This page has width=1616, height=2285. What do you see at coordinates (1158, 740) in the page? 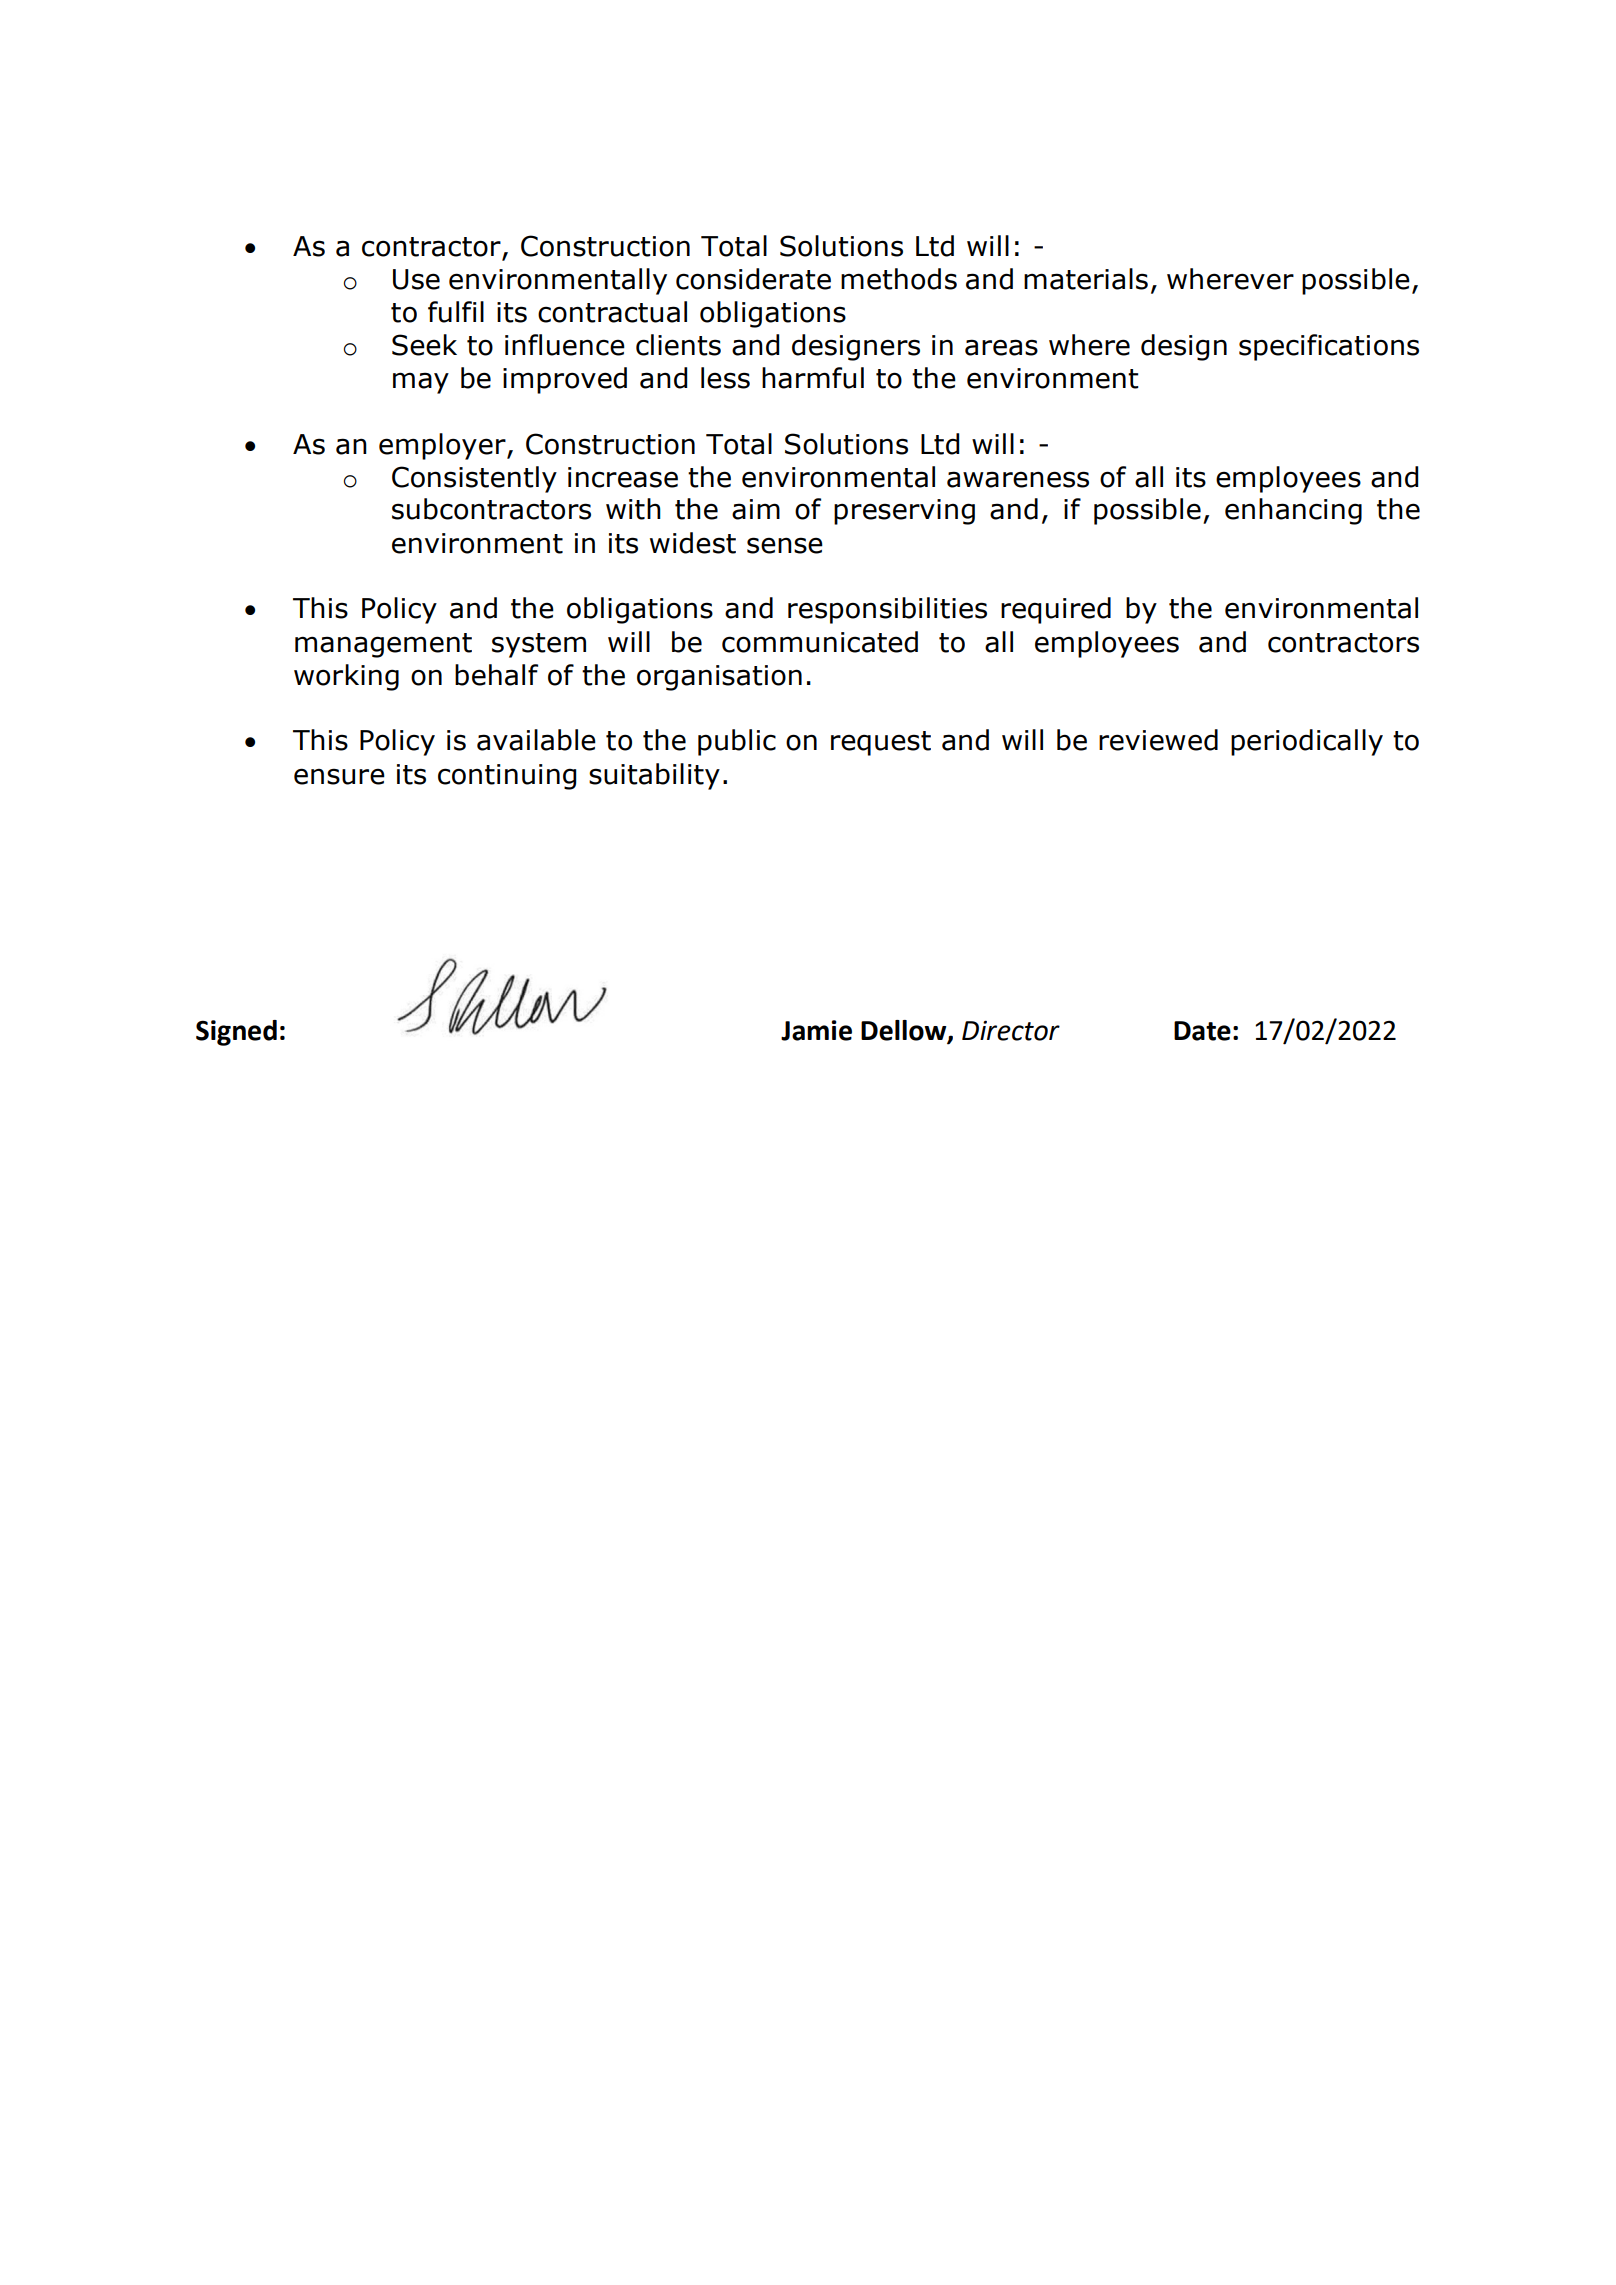
I see `reviewed` at bounding box center [1158, 740].
